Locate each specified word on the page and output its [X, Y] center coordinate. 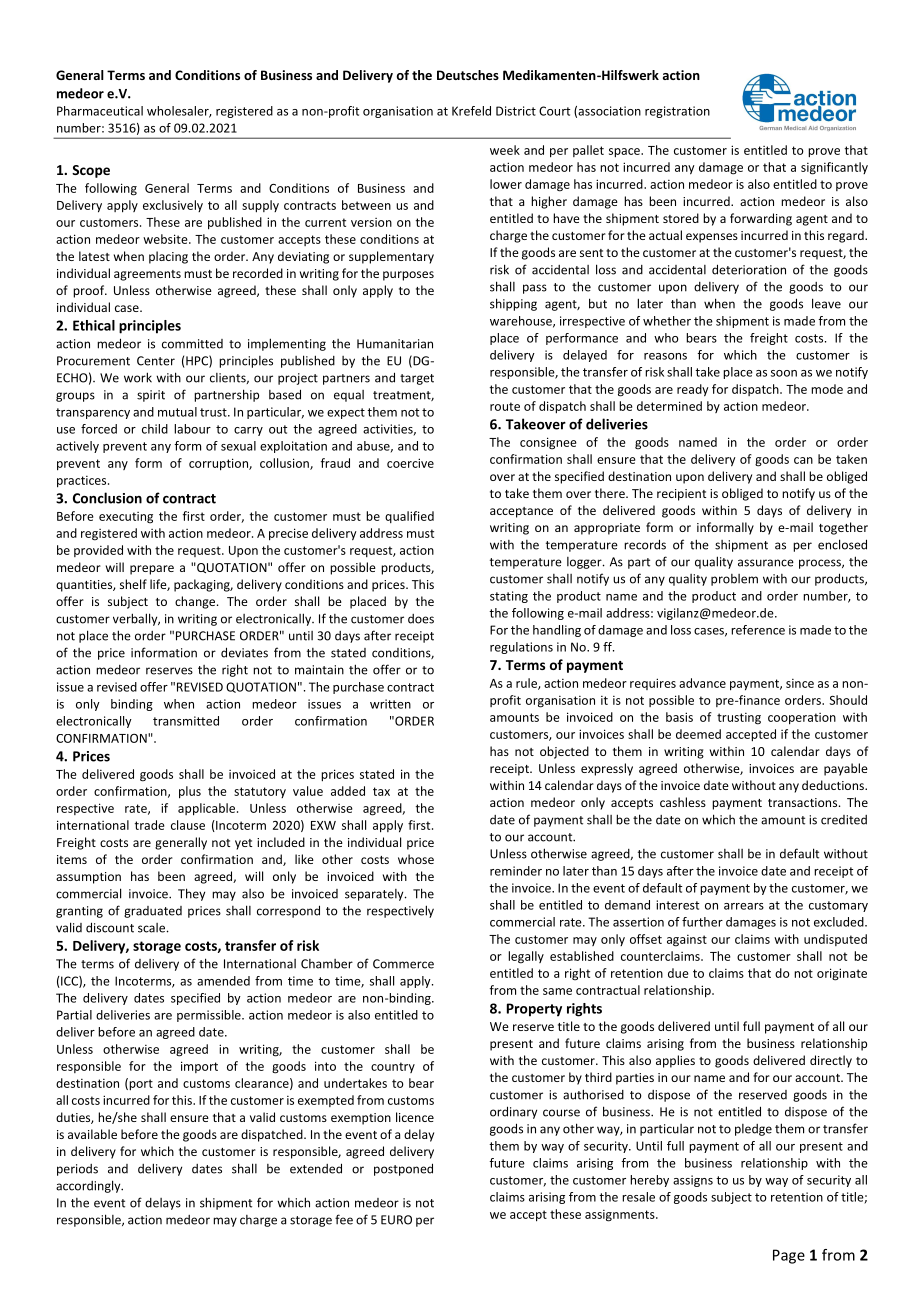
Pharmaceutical [100, 111]
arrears [744, 906]
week [505, 150]
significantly [834, 168]
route [505, 406]
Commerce [403, 964]
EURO [396, 1220]
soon [784, 373]
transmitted [186, 721]
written [390, 704]
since [800, 683]
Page [789, 1256]
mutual [177, 412]
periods [77, 1170]
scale [151, 928]
